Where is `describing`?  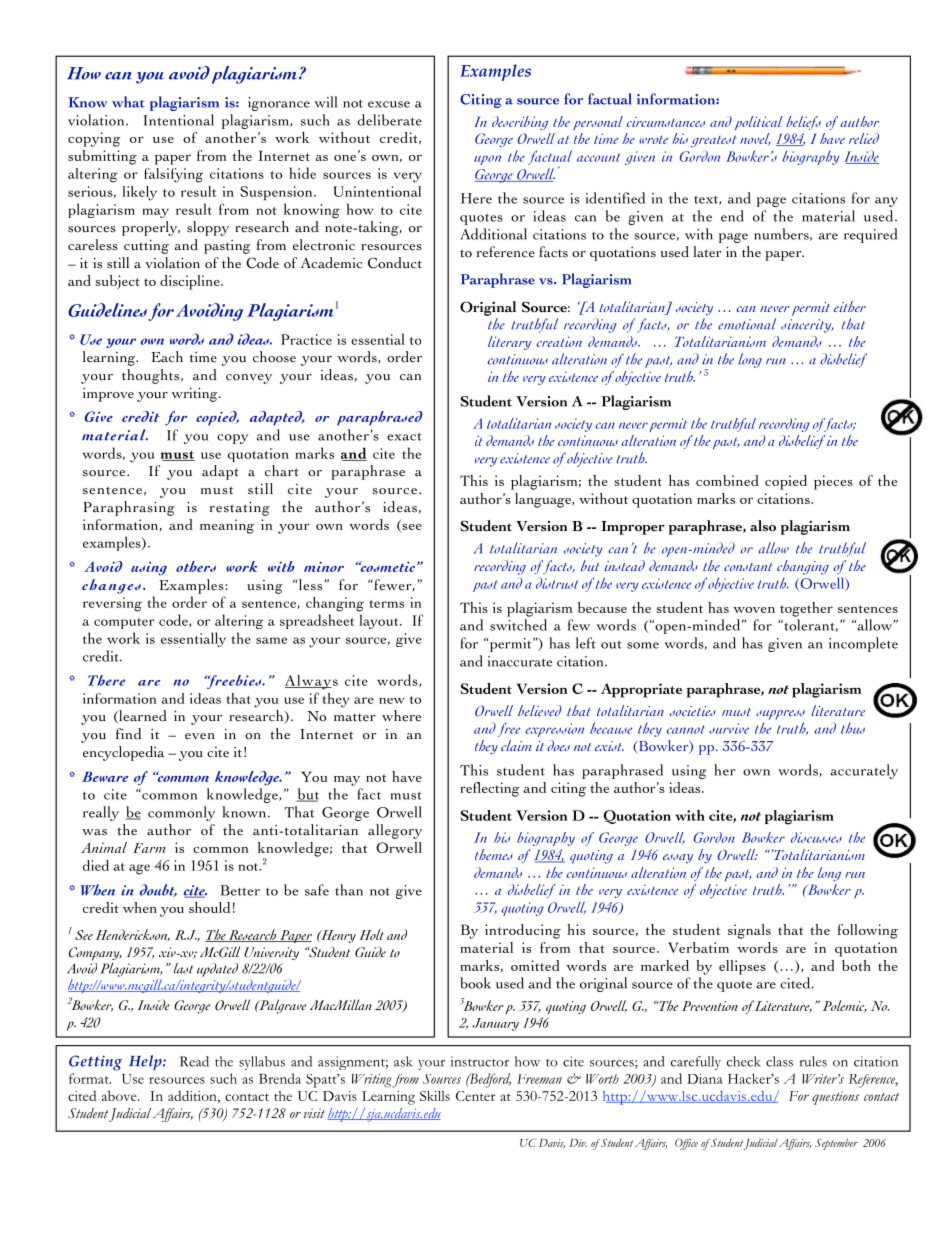
describing is located at coordinates (520, 123).
